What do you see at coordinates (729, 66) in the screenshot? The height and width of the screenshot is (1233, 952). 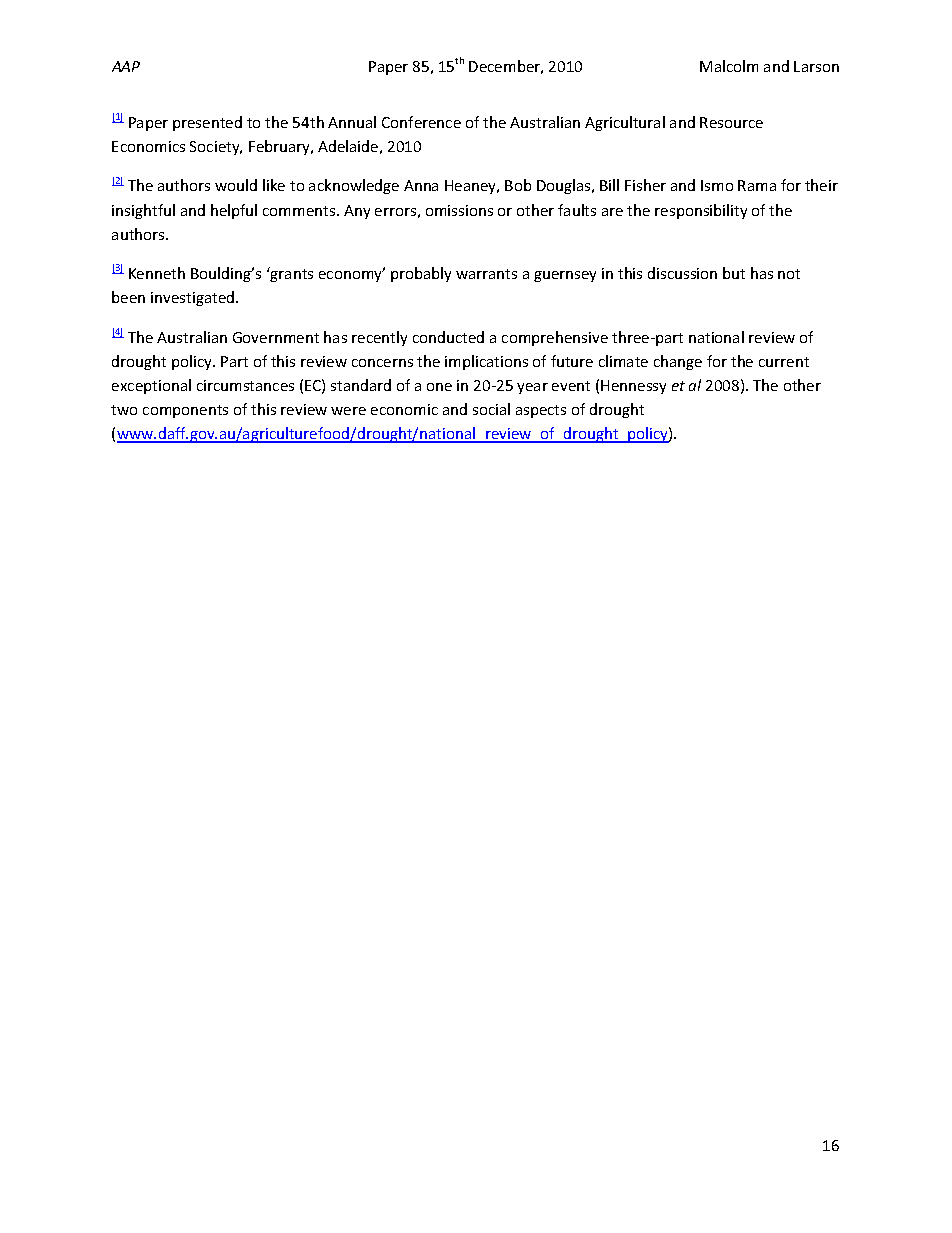 I see `Malcolm` at bounding box center [729, 66].
